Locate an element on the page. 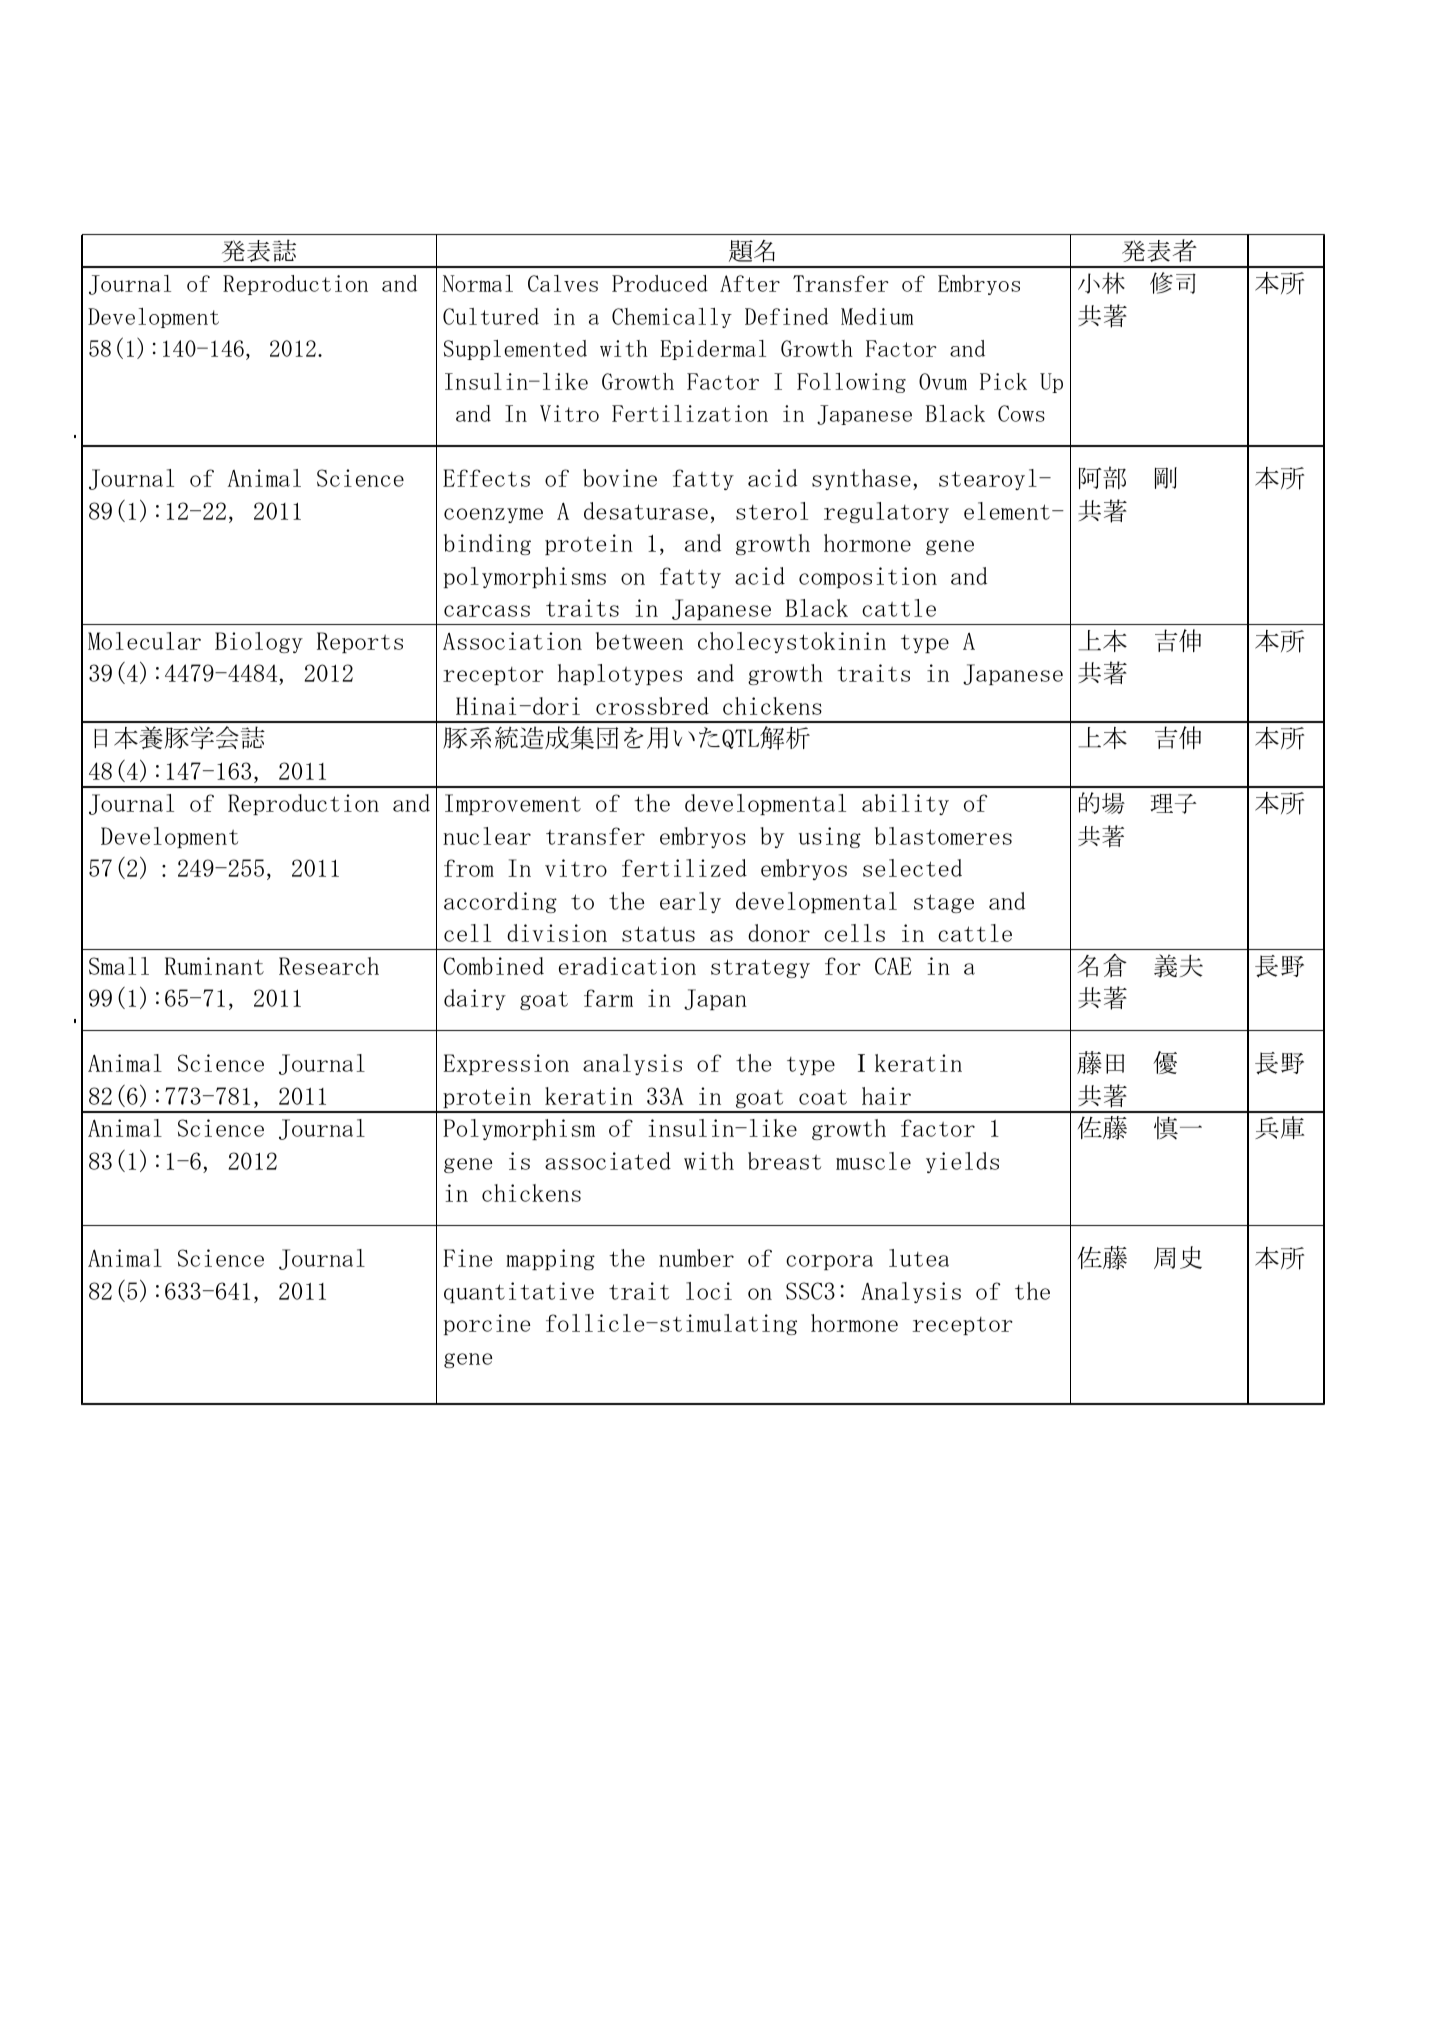  Normal is located at coordinates (478, 283).
